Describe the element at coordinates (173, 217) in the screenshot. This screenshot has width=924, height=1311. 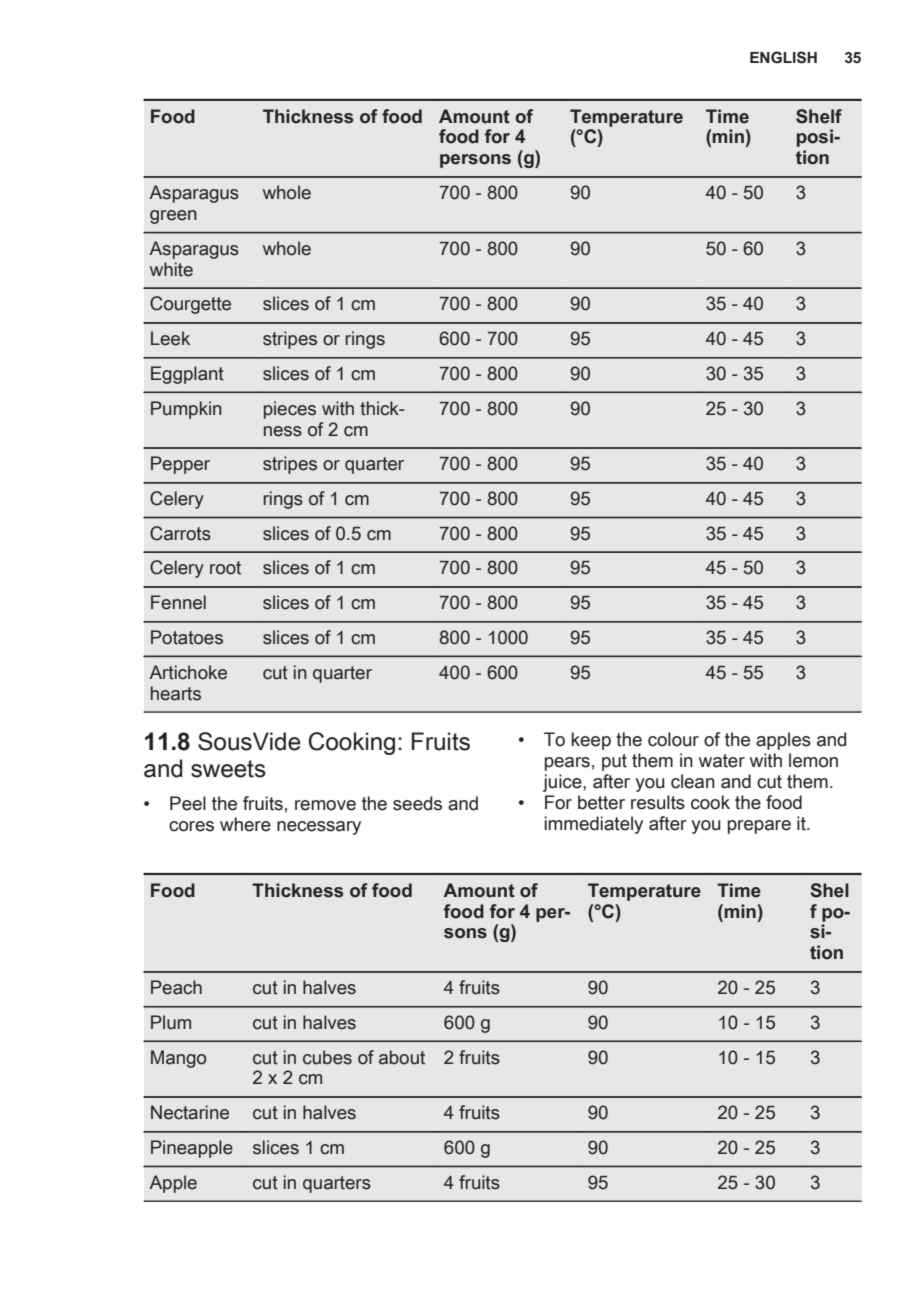
I see `green` at that location.
